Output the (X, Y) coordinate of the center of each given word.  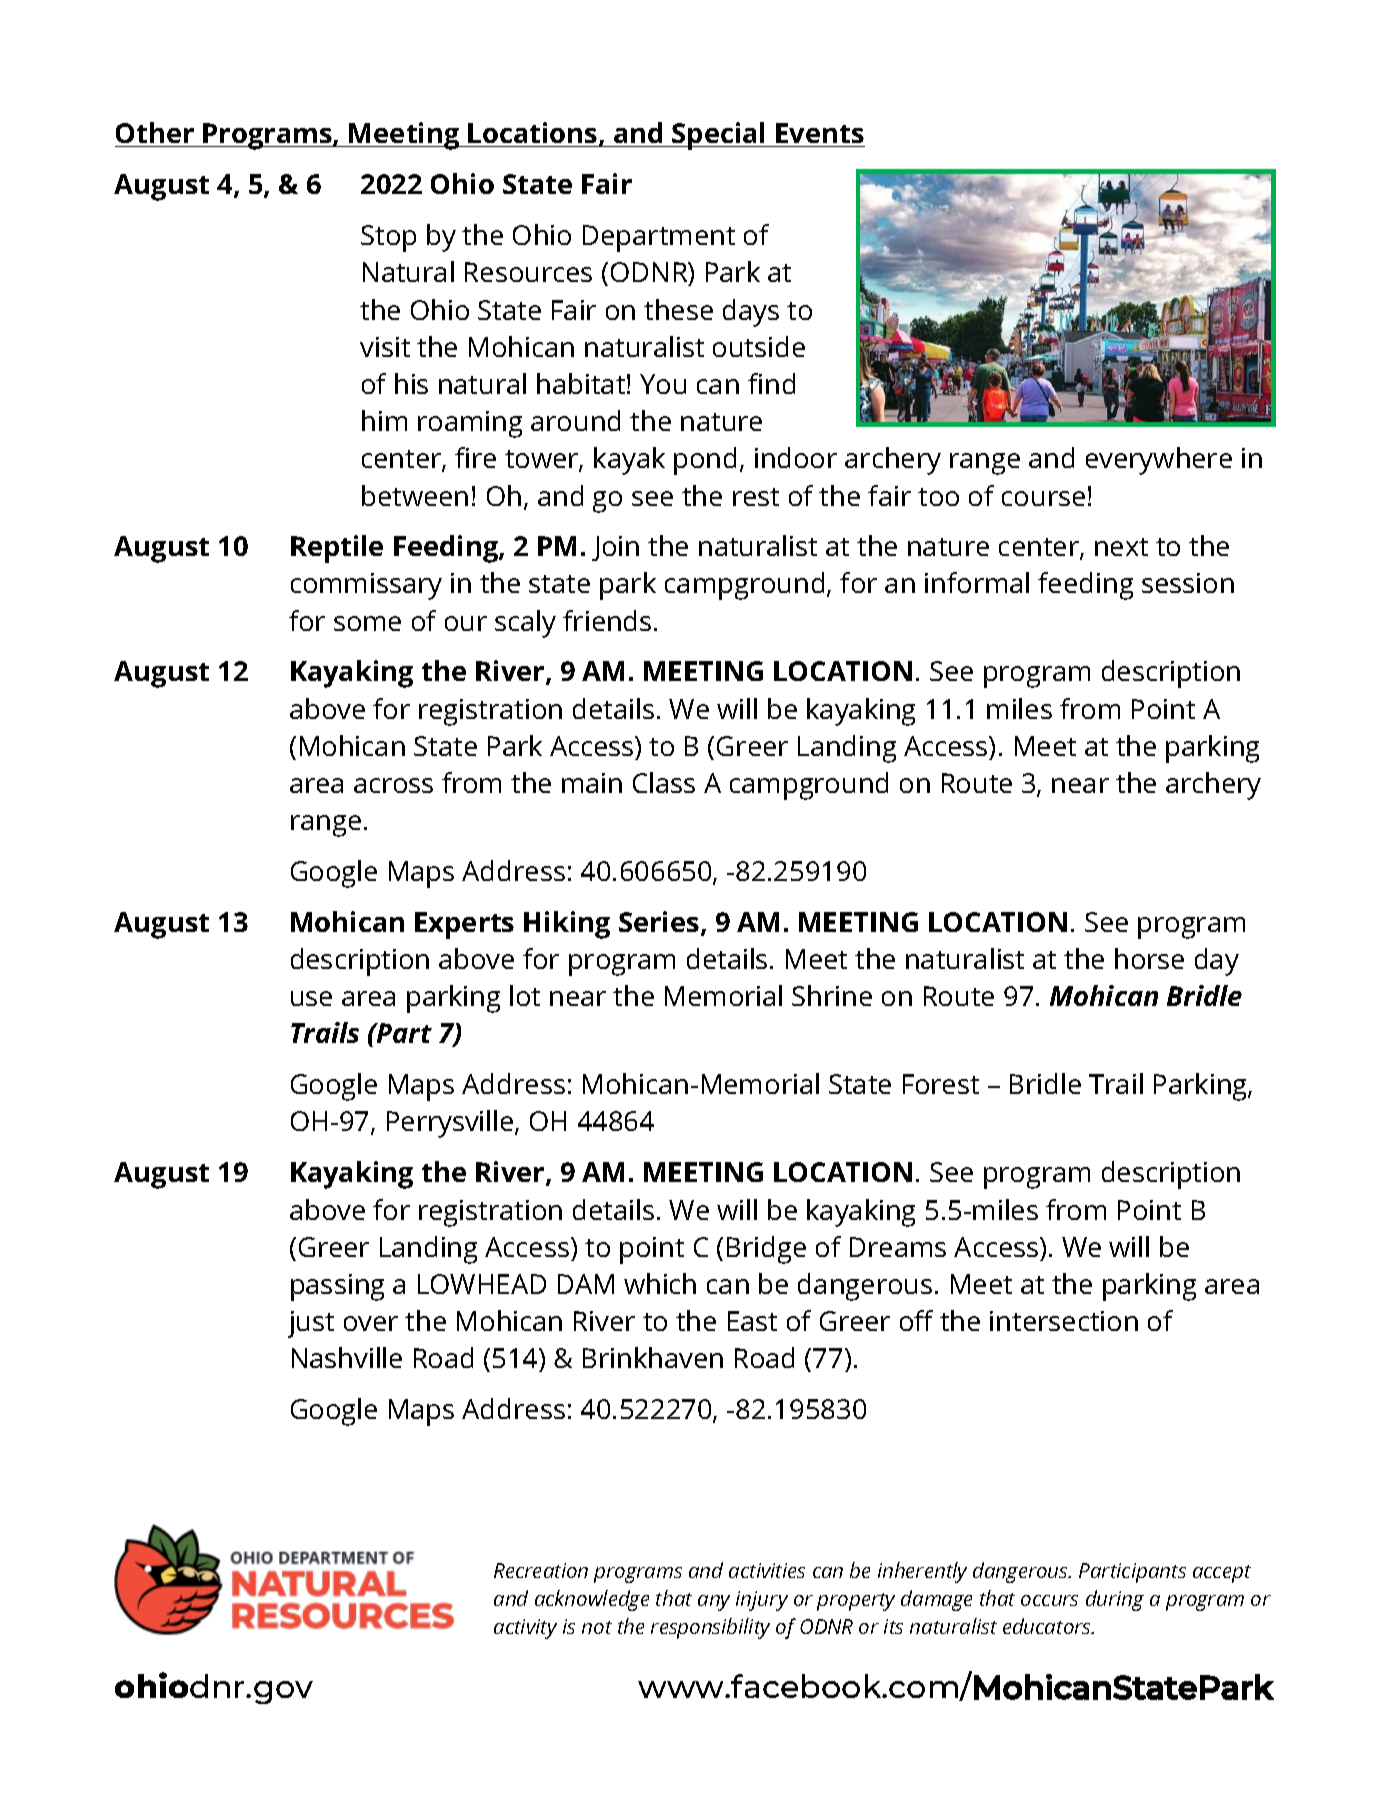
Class (664, 782)
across (393, 785)
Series (659, 921)
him (384, 420)
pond (705, 461)
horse (1149, 958)
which (660, 1283)
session (1188, 583)
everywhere (1159, 461)
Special (719, 136)
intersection (1064, 1321)
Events (819, 135)
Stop (388, 238)
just (311, 1324)
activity (525, 1629)
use (311, 998)
